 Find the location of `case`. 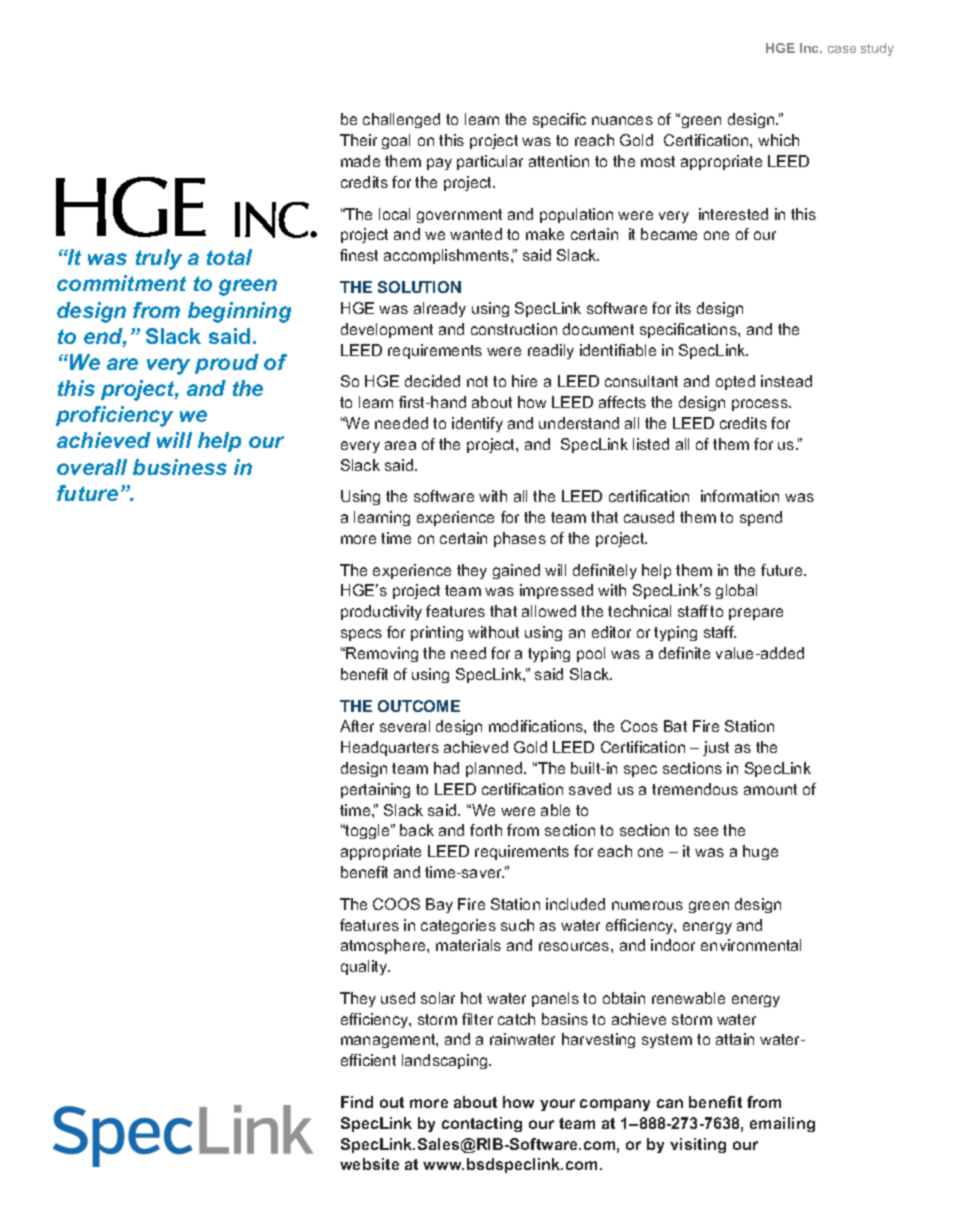

case is located at coordinates (842, 49).
